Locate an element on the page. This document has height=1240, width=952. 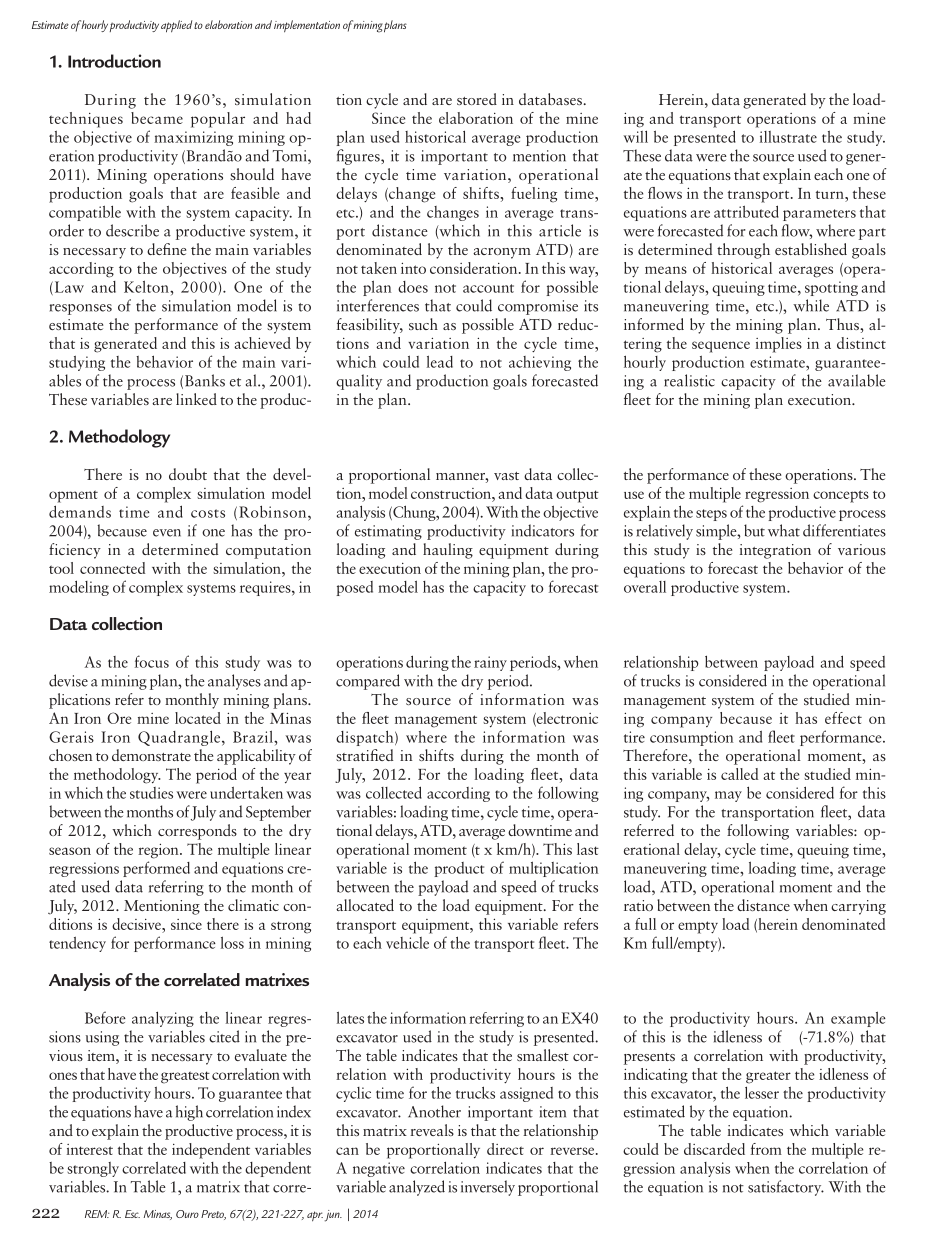
rainy is located at coordinates (490, 663).
